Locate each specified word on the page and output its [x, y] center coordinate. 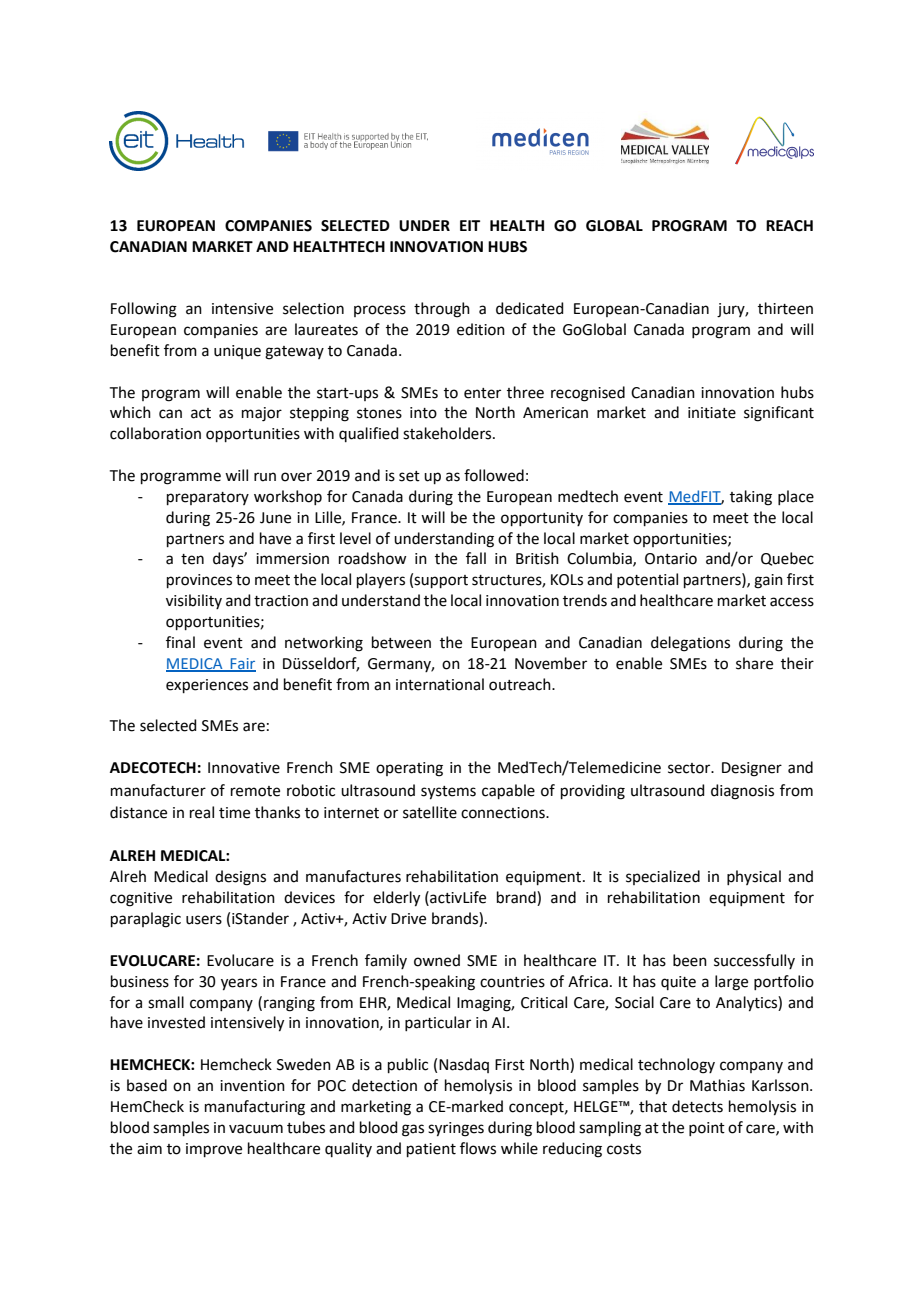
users [204, 920]
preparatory [208, 498]
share [754, 663]
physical [754, 877]
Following [144, 310]
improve [214, 1150]
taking [751, 498]
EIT [470, 225]
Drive [408, 919]
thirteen [785, 308]
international [440, 684]
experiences [207, 686]
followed [494, 475]
